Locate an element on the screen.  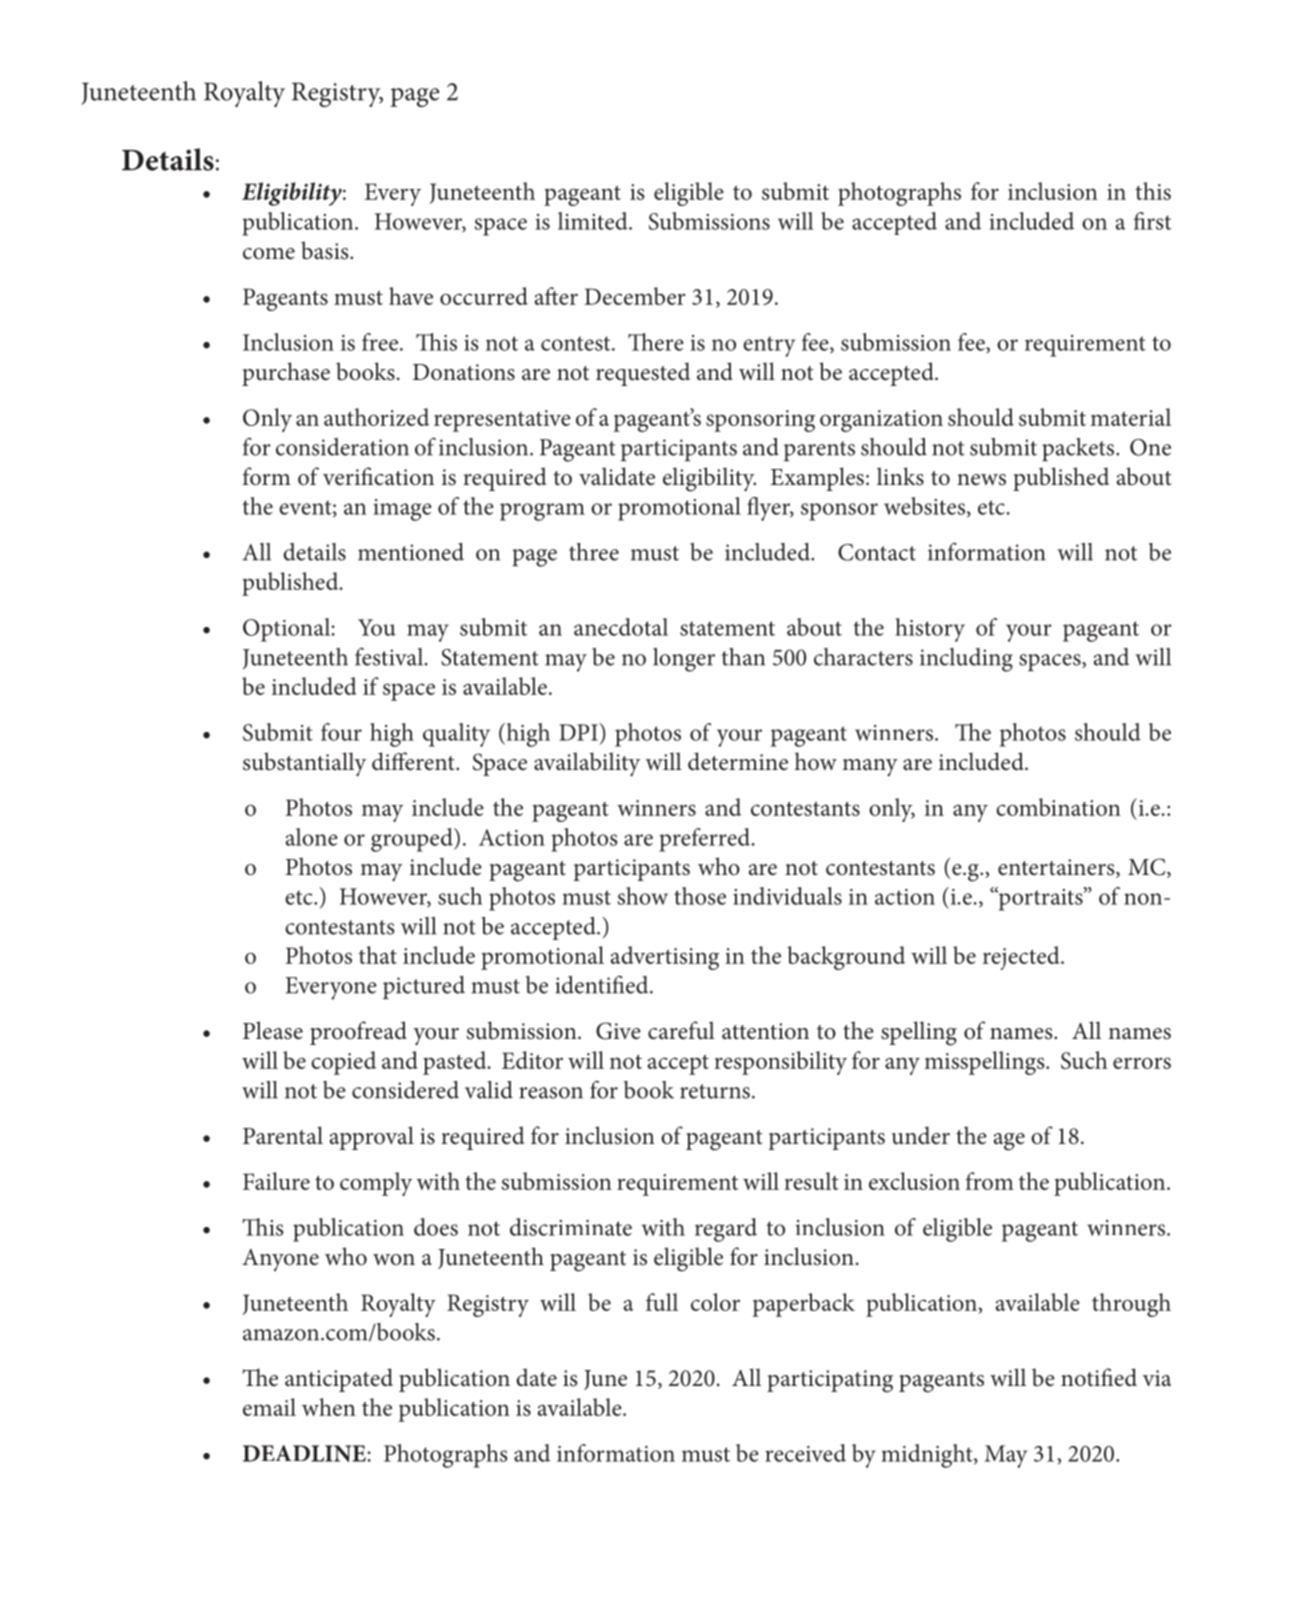
entertainers is located at coordinates (1057, 868).
